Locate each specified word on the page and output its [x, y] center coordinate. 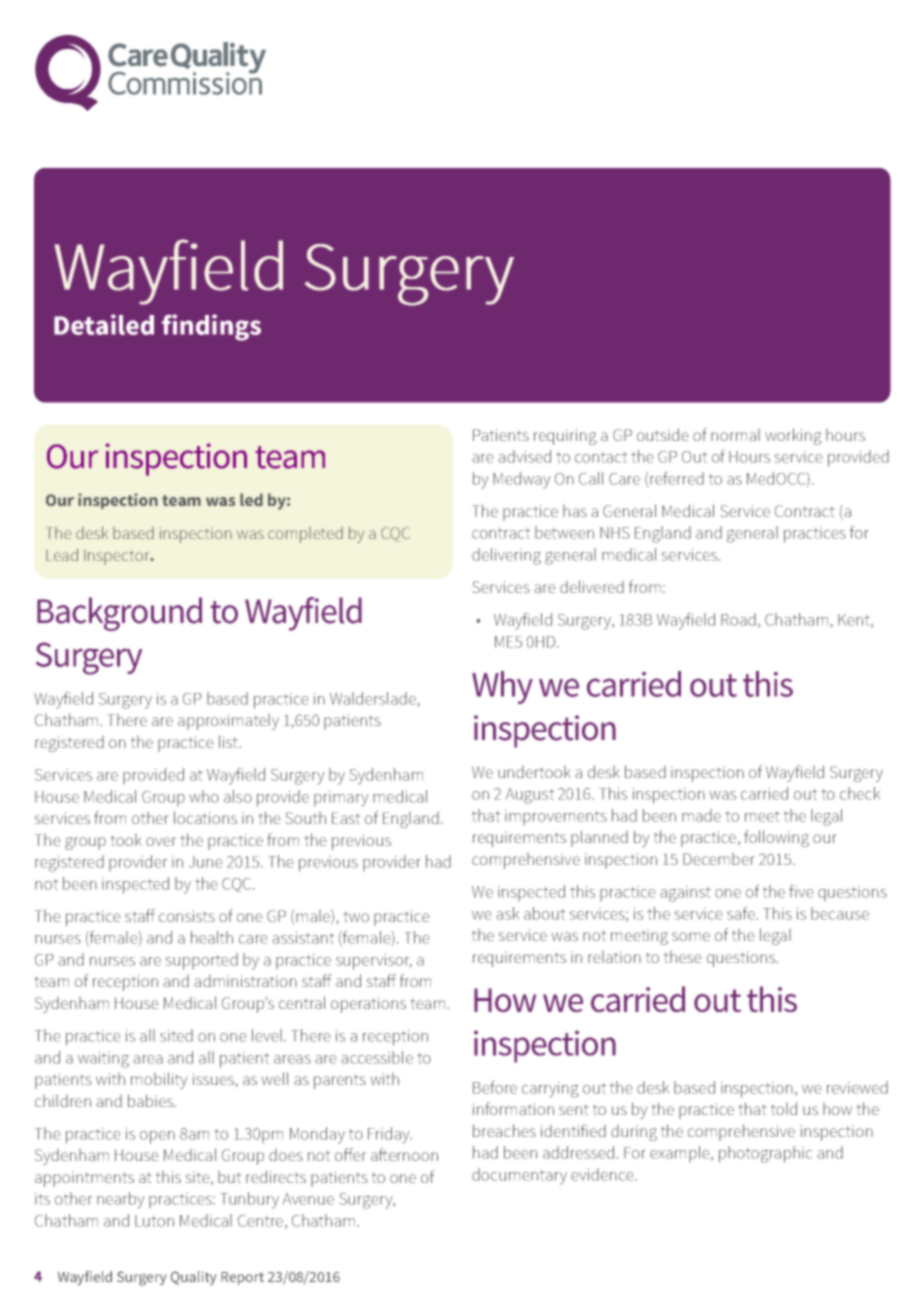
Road [738, 619]
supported [202, 961]
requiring [565, 437]
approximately [228, 722]
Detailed [104, 324]
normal [735, 435]
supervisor [374, 962]
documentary [519, 1176]
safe [741, 913]
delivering [506, 556]
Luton [154, 1221]
